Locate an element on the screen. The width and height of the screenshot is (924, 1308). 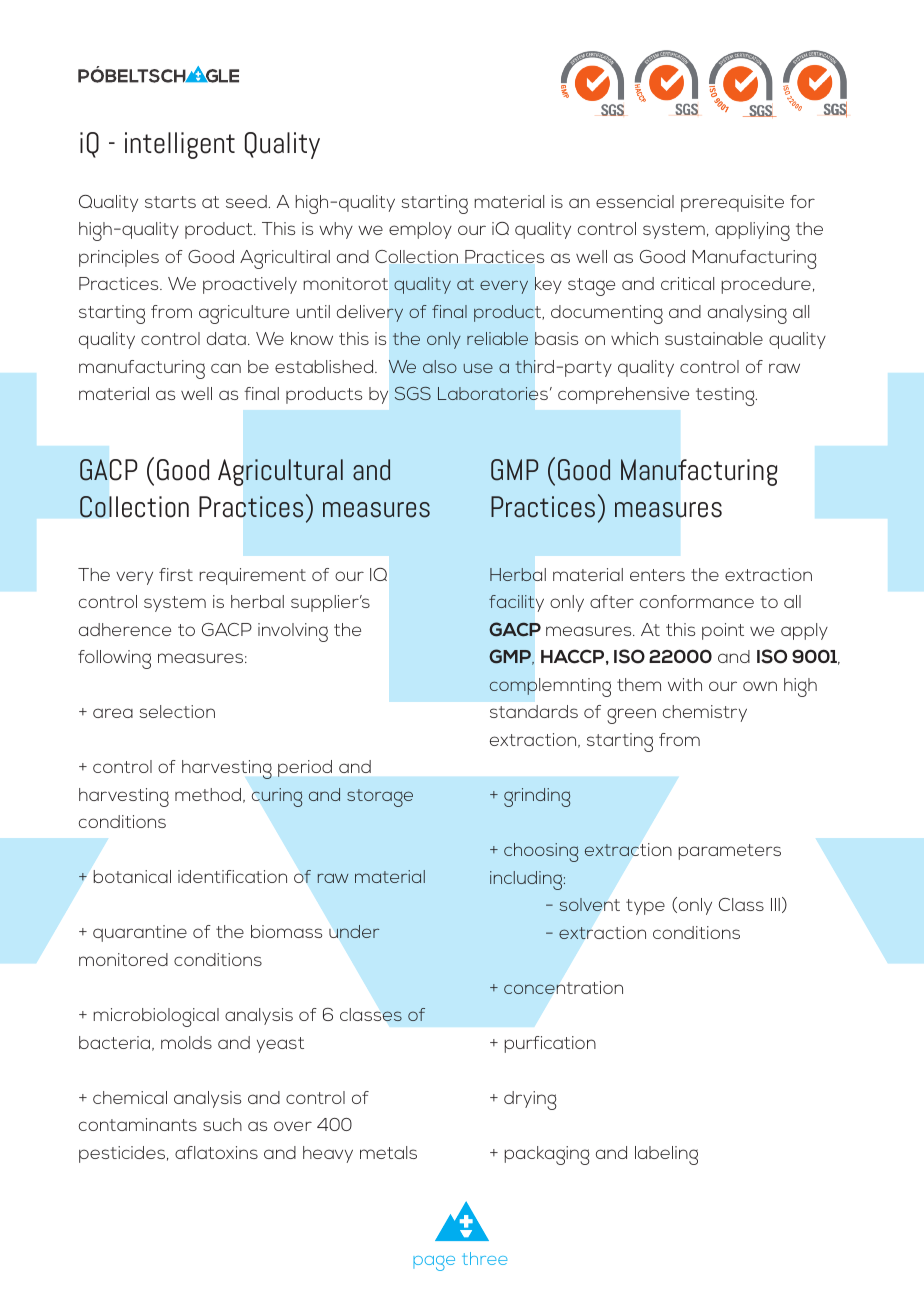
prerequisite is located at coordinates (732, 203).
